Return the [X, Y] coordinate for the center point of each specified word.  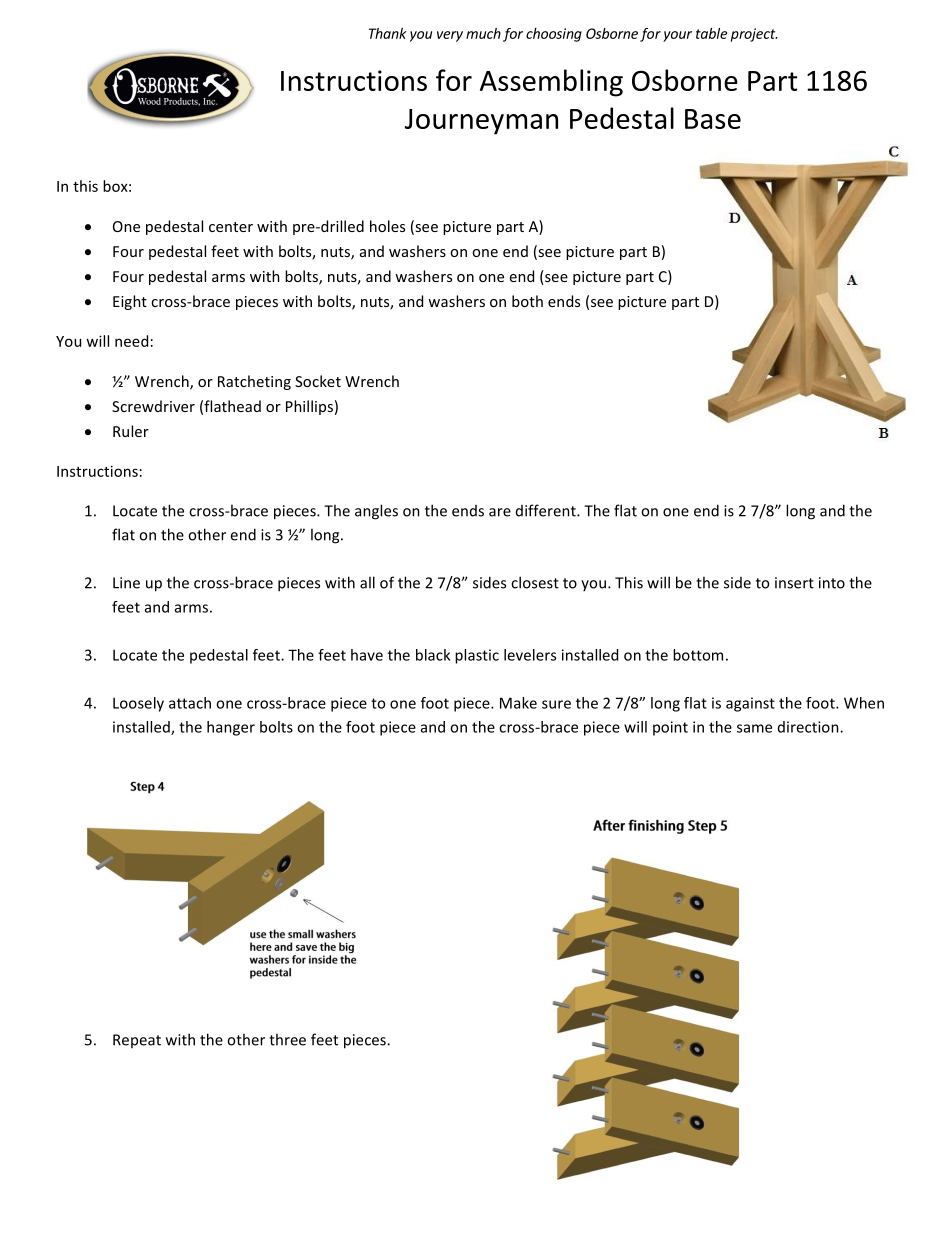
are [500, 512]
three [287, 1039]
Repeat [137, 1041]
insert [794, 583]
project [754, 35]
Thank [388, 33]
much [483, 33]
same [754, 728]
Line [126, 583]
